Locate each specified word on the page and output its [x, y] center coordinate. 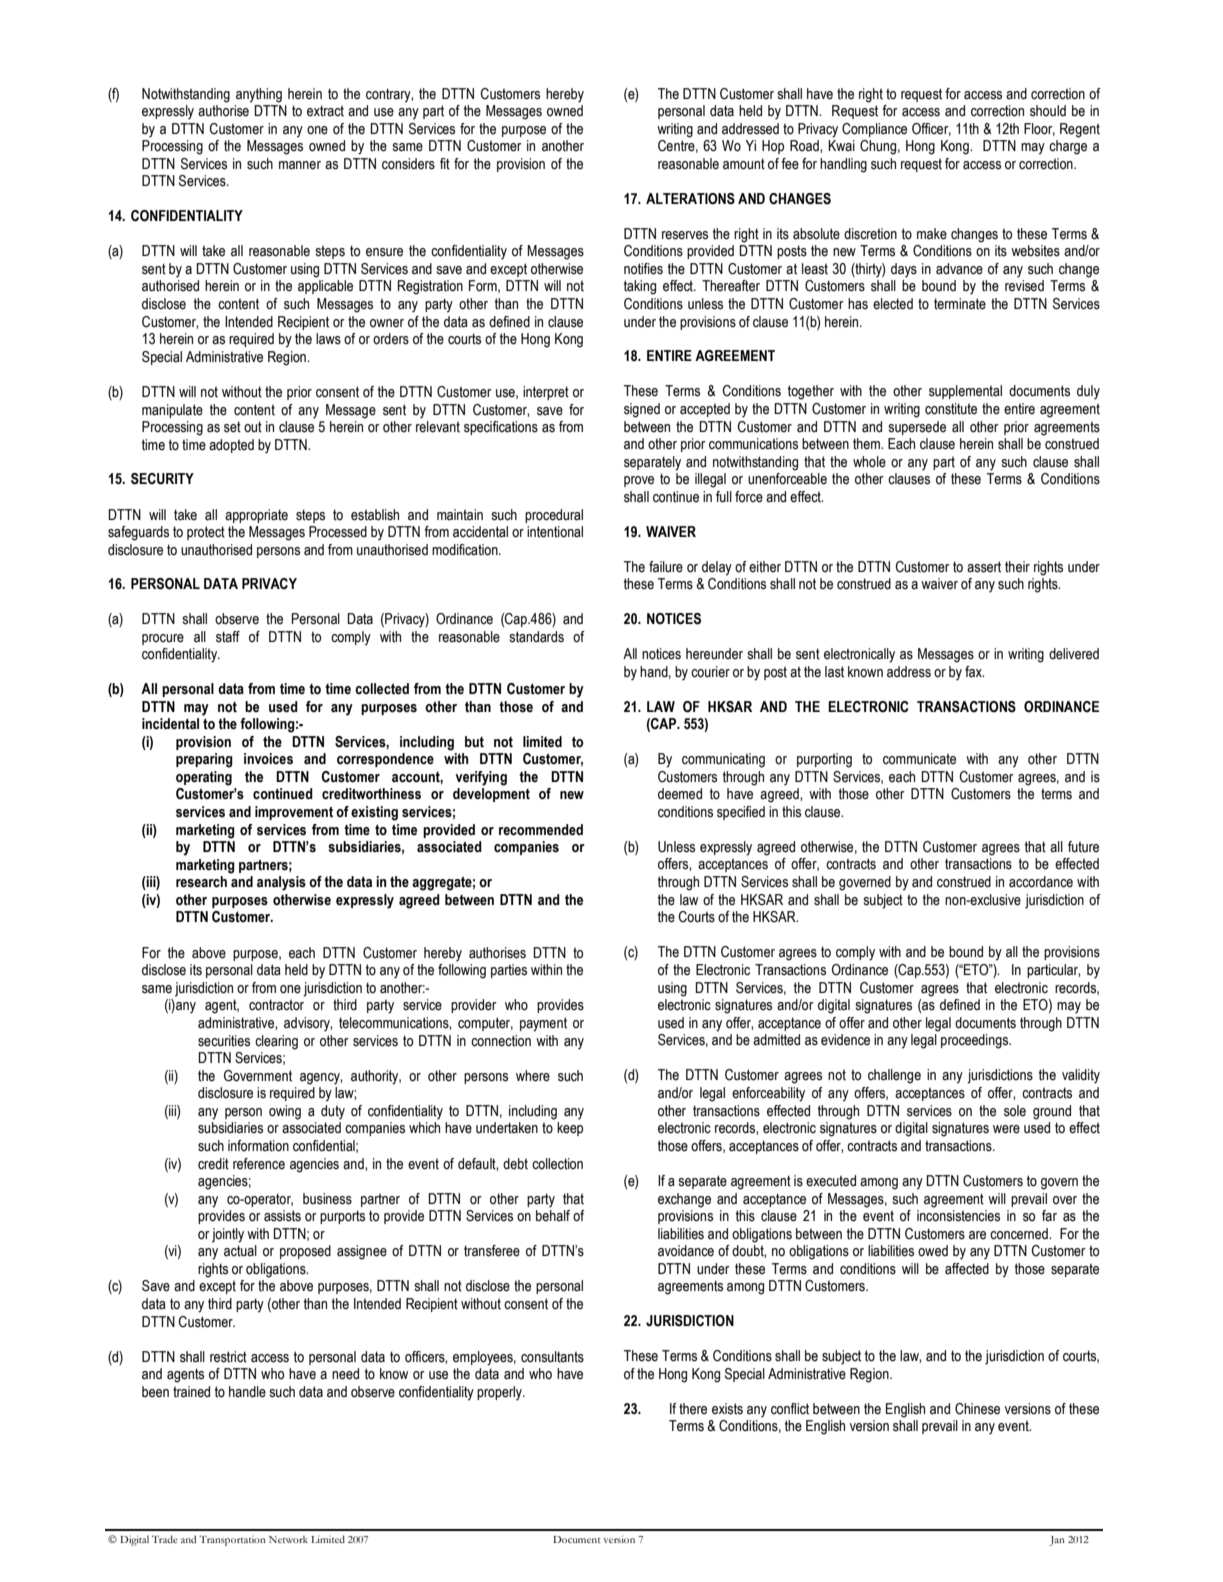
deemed [680, 794]
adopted [231, 446]
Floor [1039, 129]
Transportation [232, 1540]
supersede [917, 428]
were [1006, 1129]
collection [557, 1164]
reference [259, 1164]
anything [259, 95]
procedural [554, 516]
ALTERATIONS [690, 199]
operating [204, 778]
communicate [919, 759]
